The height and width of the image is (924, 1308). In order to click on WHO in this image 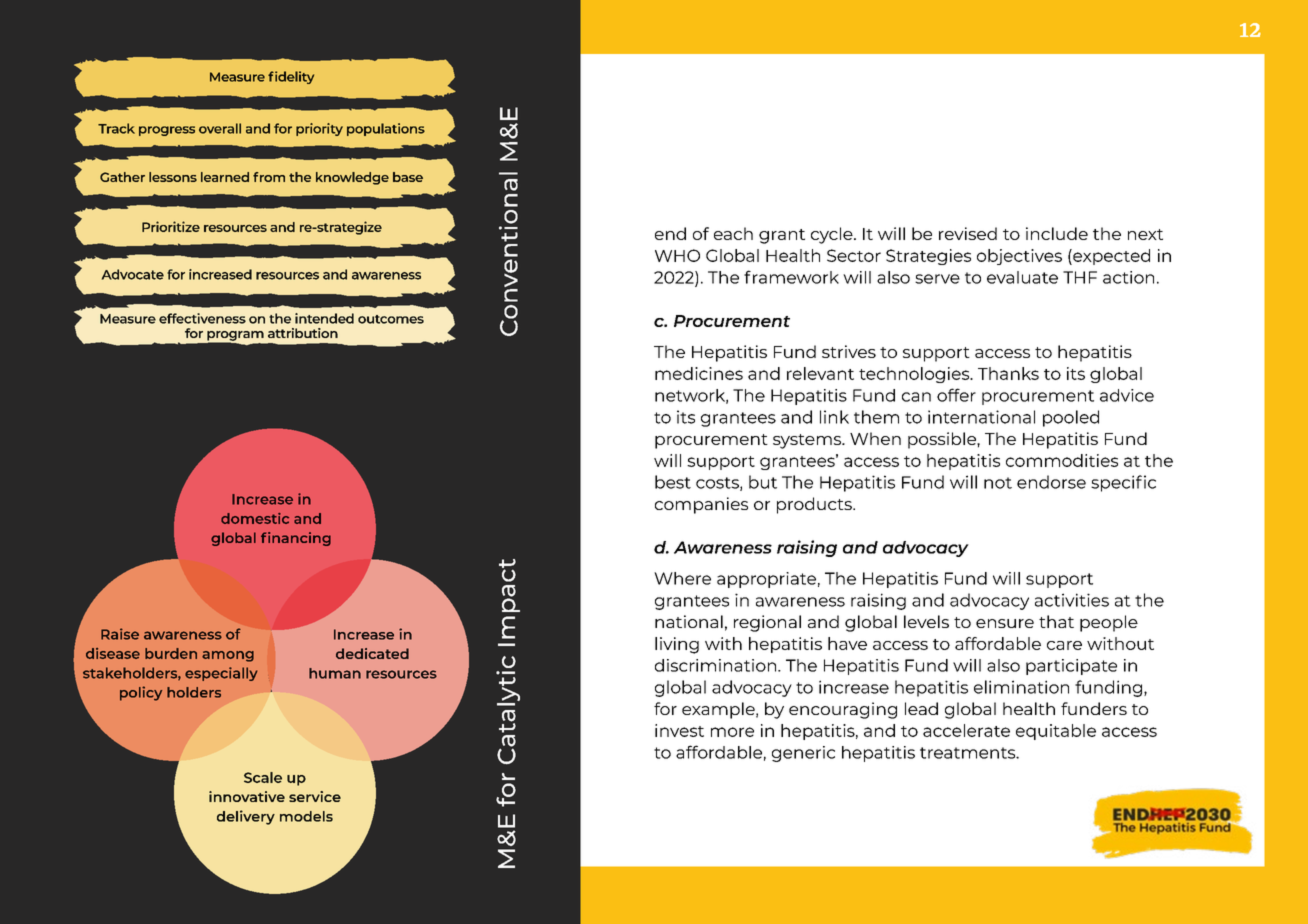, I will do `click(677, 255)`.
